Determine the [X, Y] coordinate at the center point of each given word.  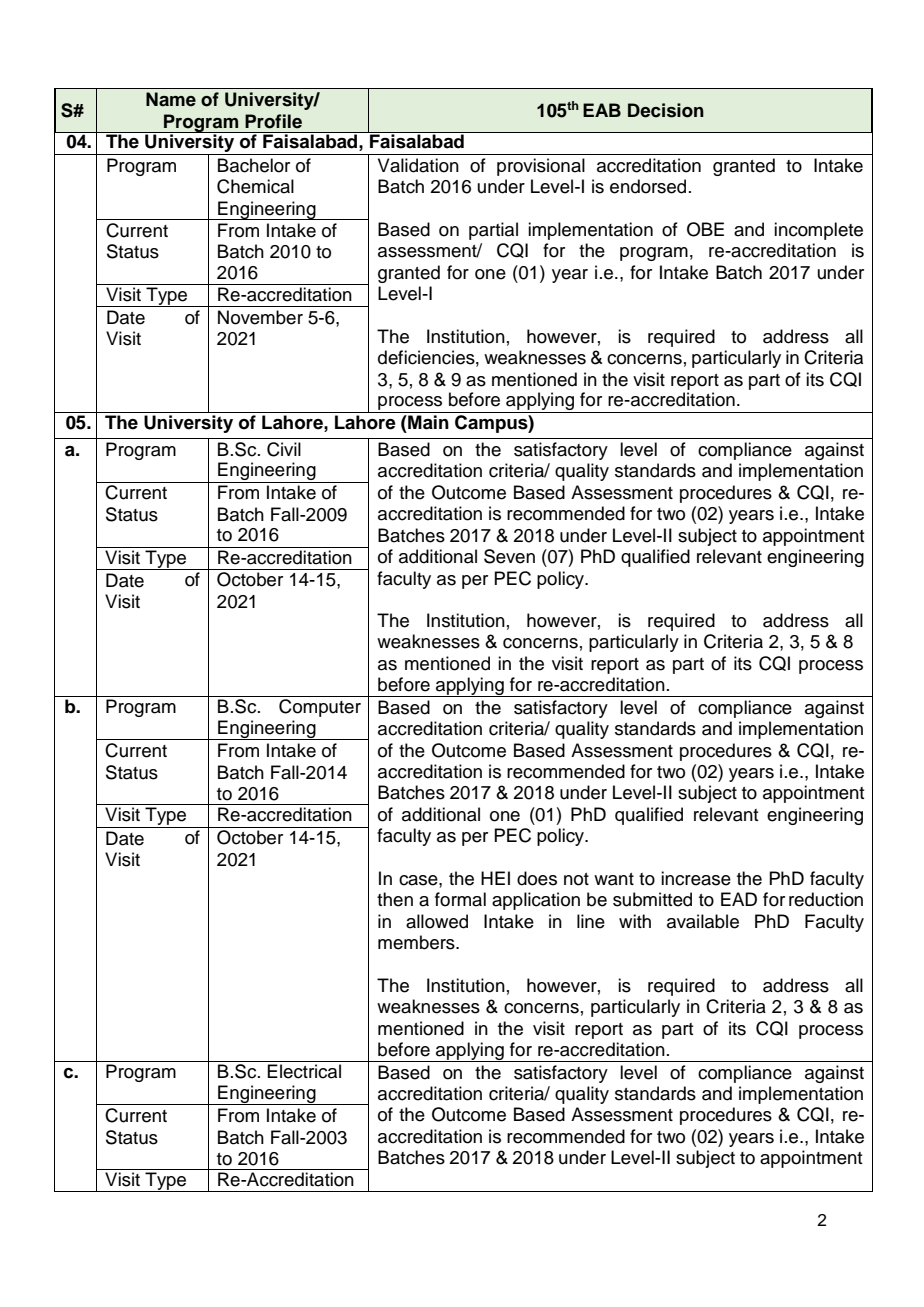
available [703, 921]
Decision [666, 110]
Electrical [304, 1071]
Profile [273, 121]
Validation [418, 165]
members [417, 942]
